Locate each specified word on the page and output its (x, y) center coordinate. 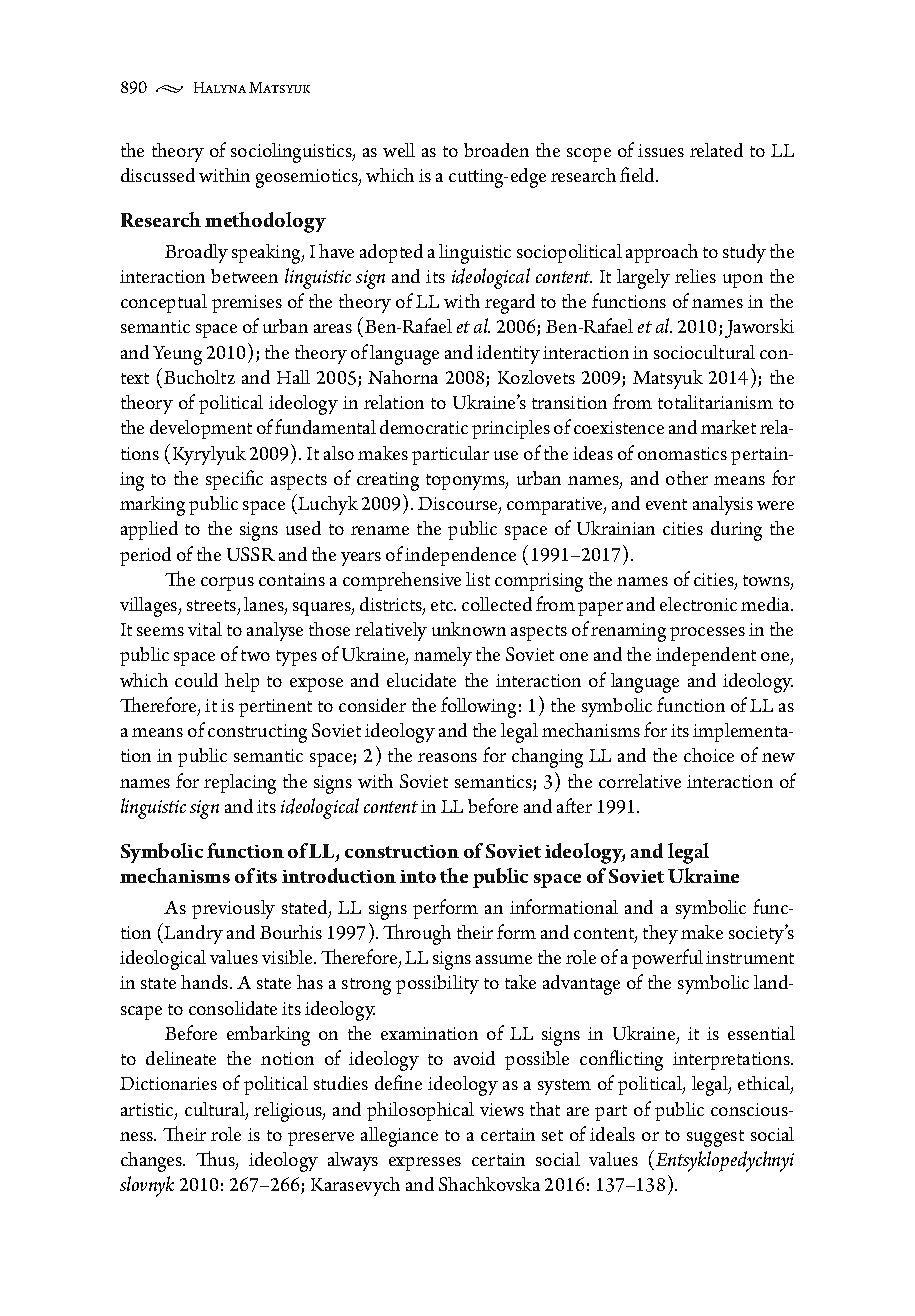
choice (709, 755)
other (687, 478)
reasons (447, 757)
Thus (216, 1160)
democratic (424, 427)
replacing (240, 784)
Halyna (220, 87)
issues (661, 150)
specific (234, 480)
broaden (496, 150)
